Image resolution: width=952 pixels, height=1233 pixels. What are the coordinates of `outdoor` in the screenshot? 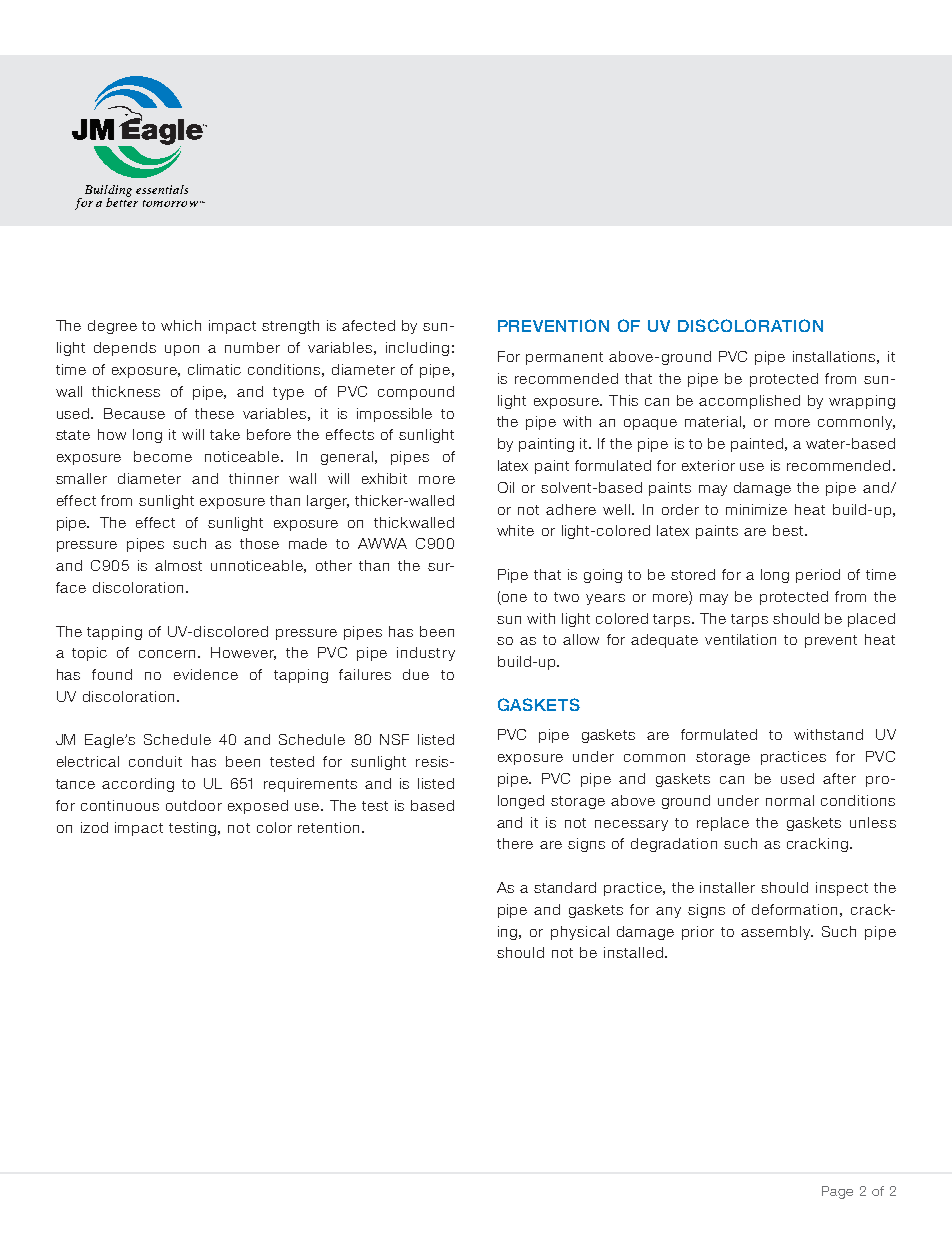 It's located at (194, 805).
